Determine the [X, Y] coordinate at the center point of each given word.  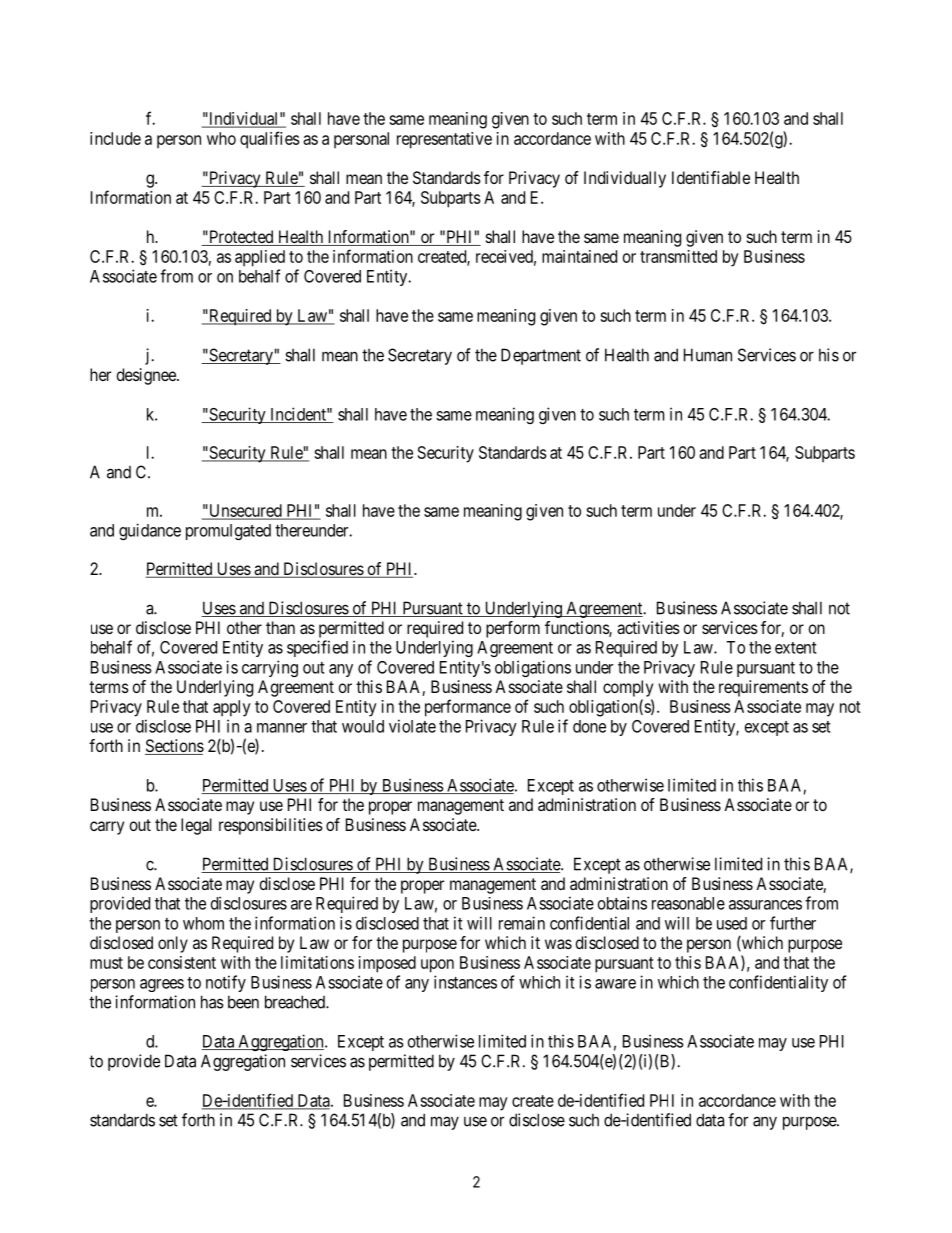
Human [708, 355]
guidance [150, 531]
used [732, 923]
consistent [182, 962]
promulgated [228, 532]
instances [465, 982]
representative [444, 140]
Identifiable [711, 177]
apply [232, 708]
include [115, 138]
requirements [763, 688]
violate [412, 726]
